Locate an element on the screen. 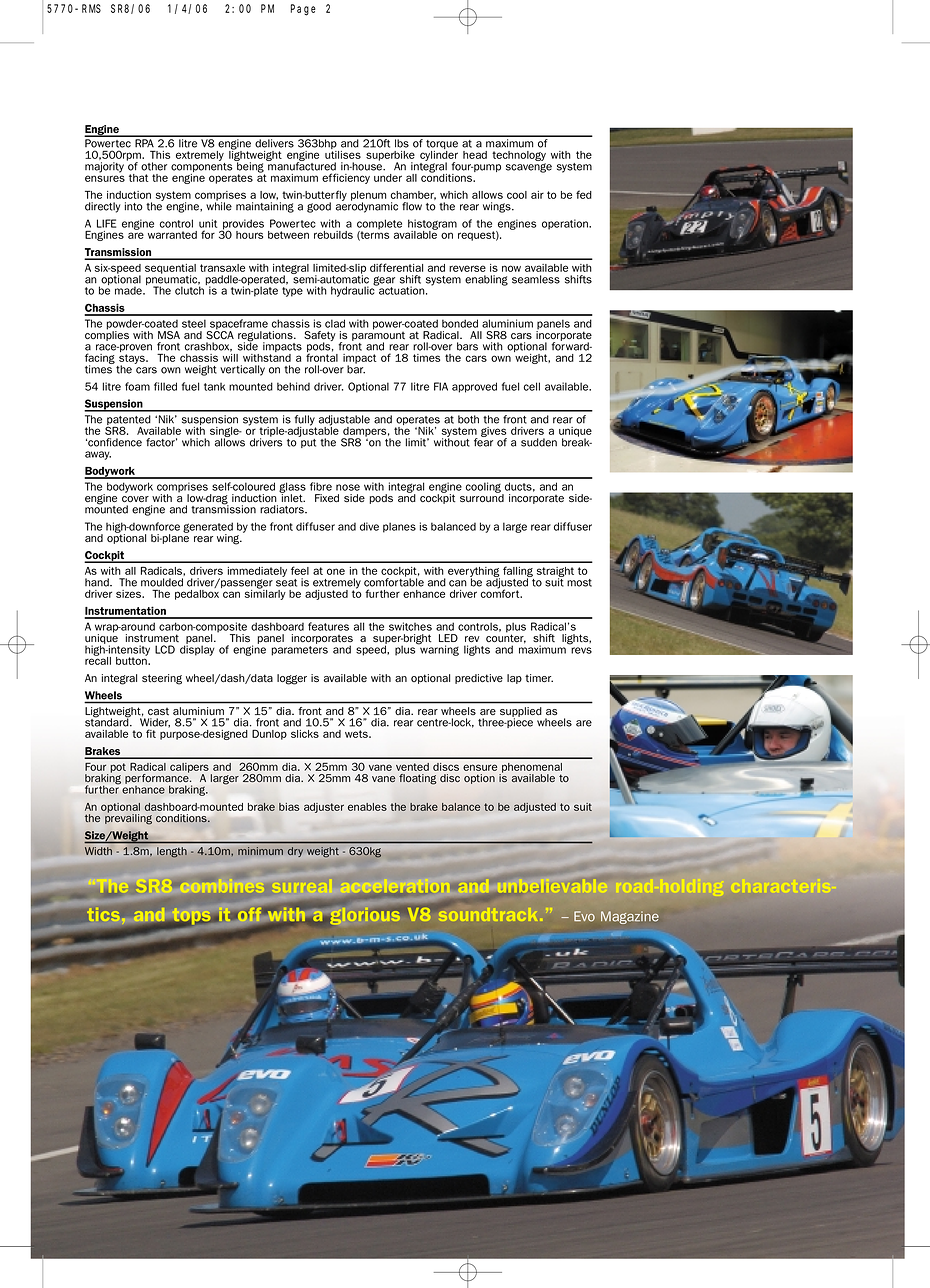 This screenshot has height=1288, width=930. MSA is located at coordinates (169, 335).
